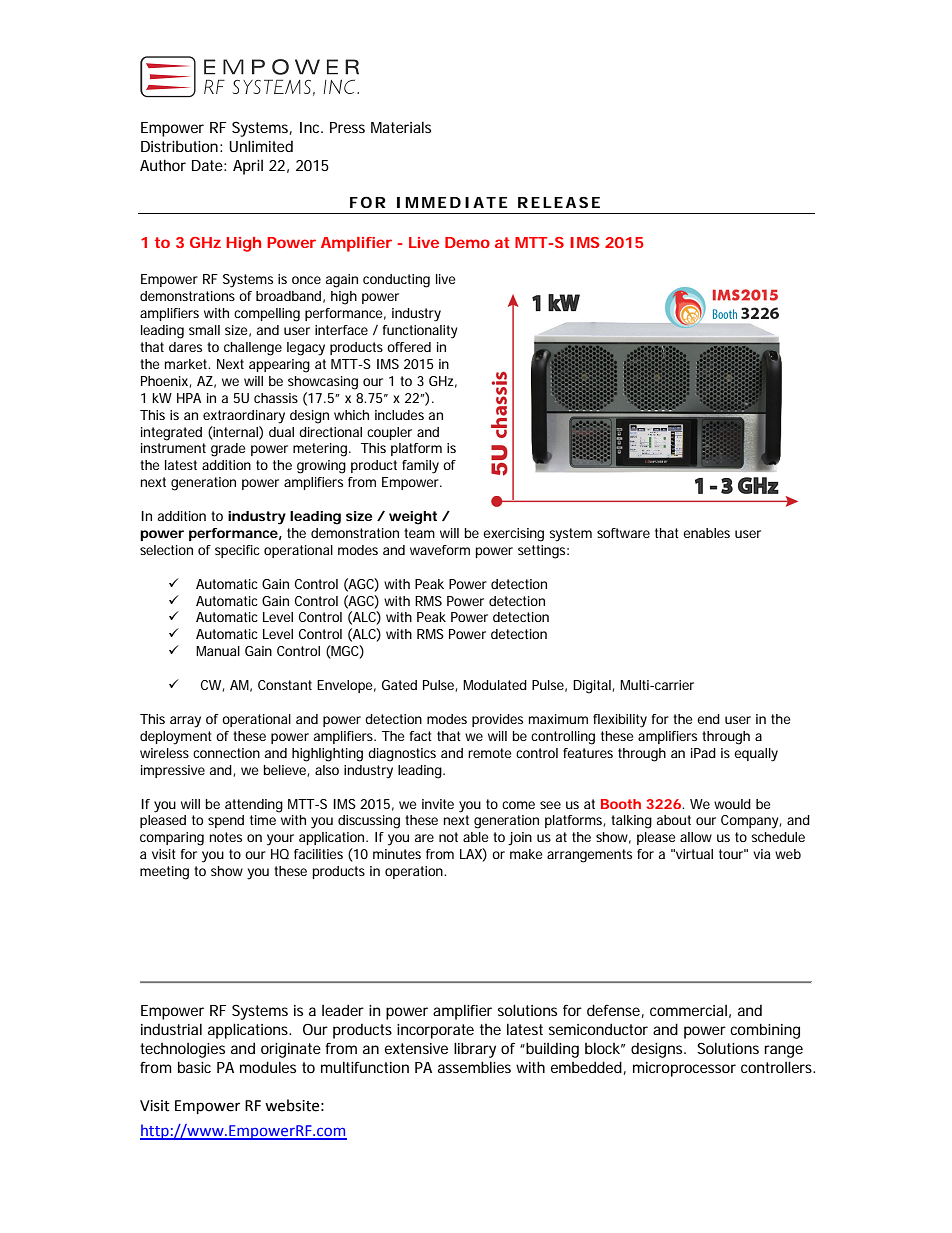 The image size is (952, 1233). Describe the element at coordinates (696, 837) in the screenshot. I see `allow` at that location.
